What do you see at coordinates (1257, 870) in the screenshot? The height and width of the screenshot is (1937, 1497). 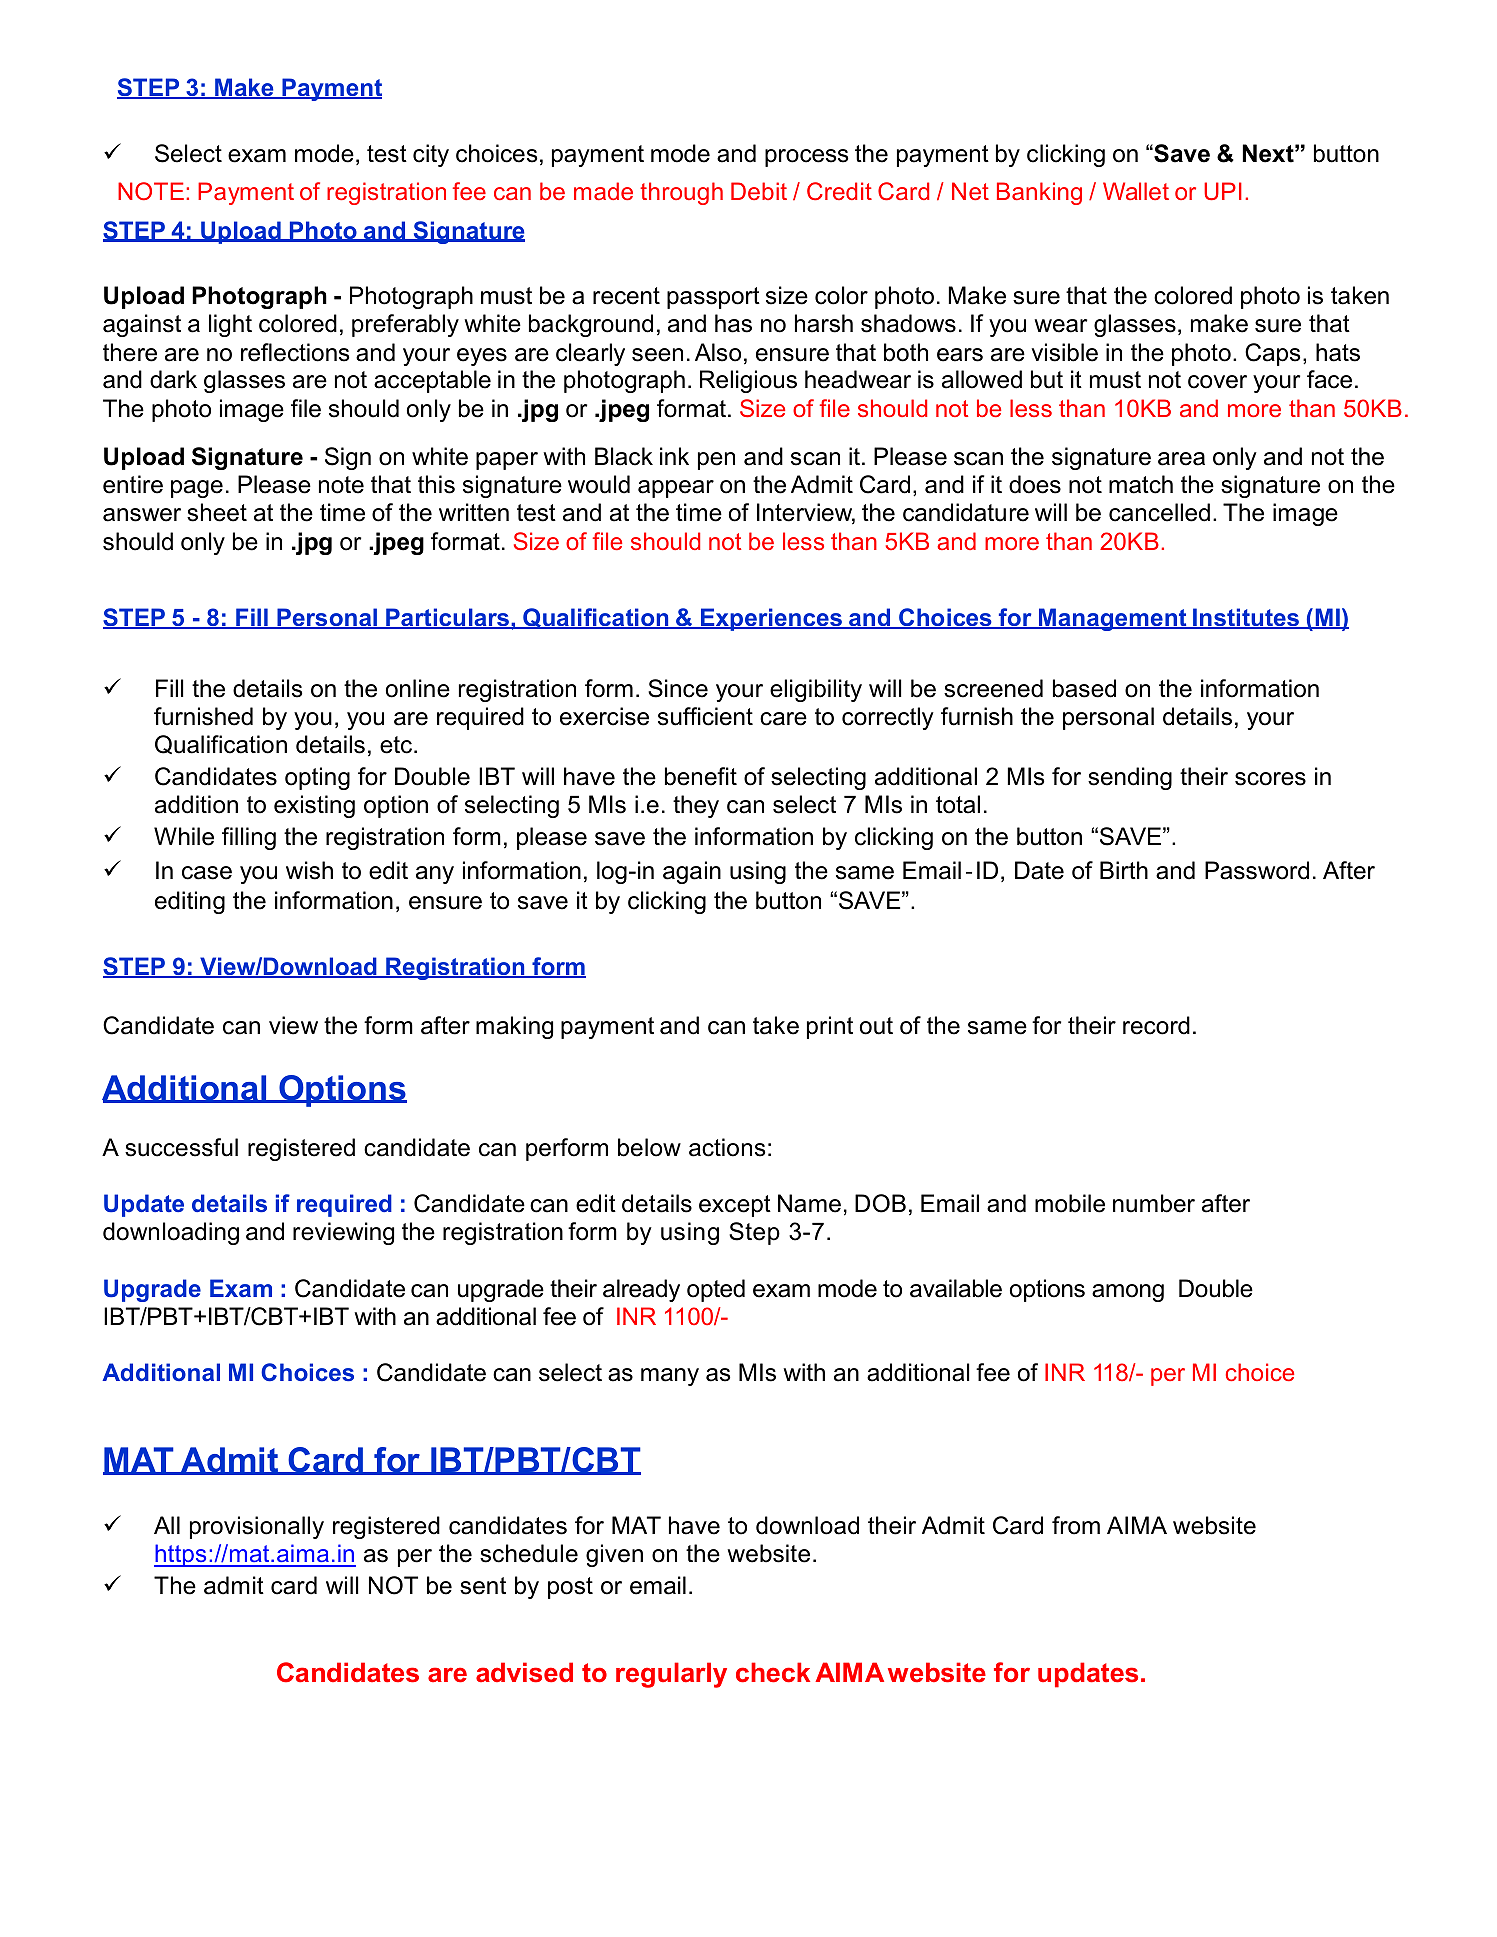 I see `Password` at bounding box center [1257, 870].
